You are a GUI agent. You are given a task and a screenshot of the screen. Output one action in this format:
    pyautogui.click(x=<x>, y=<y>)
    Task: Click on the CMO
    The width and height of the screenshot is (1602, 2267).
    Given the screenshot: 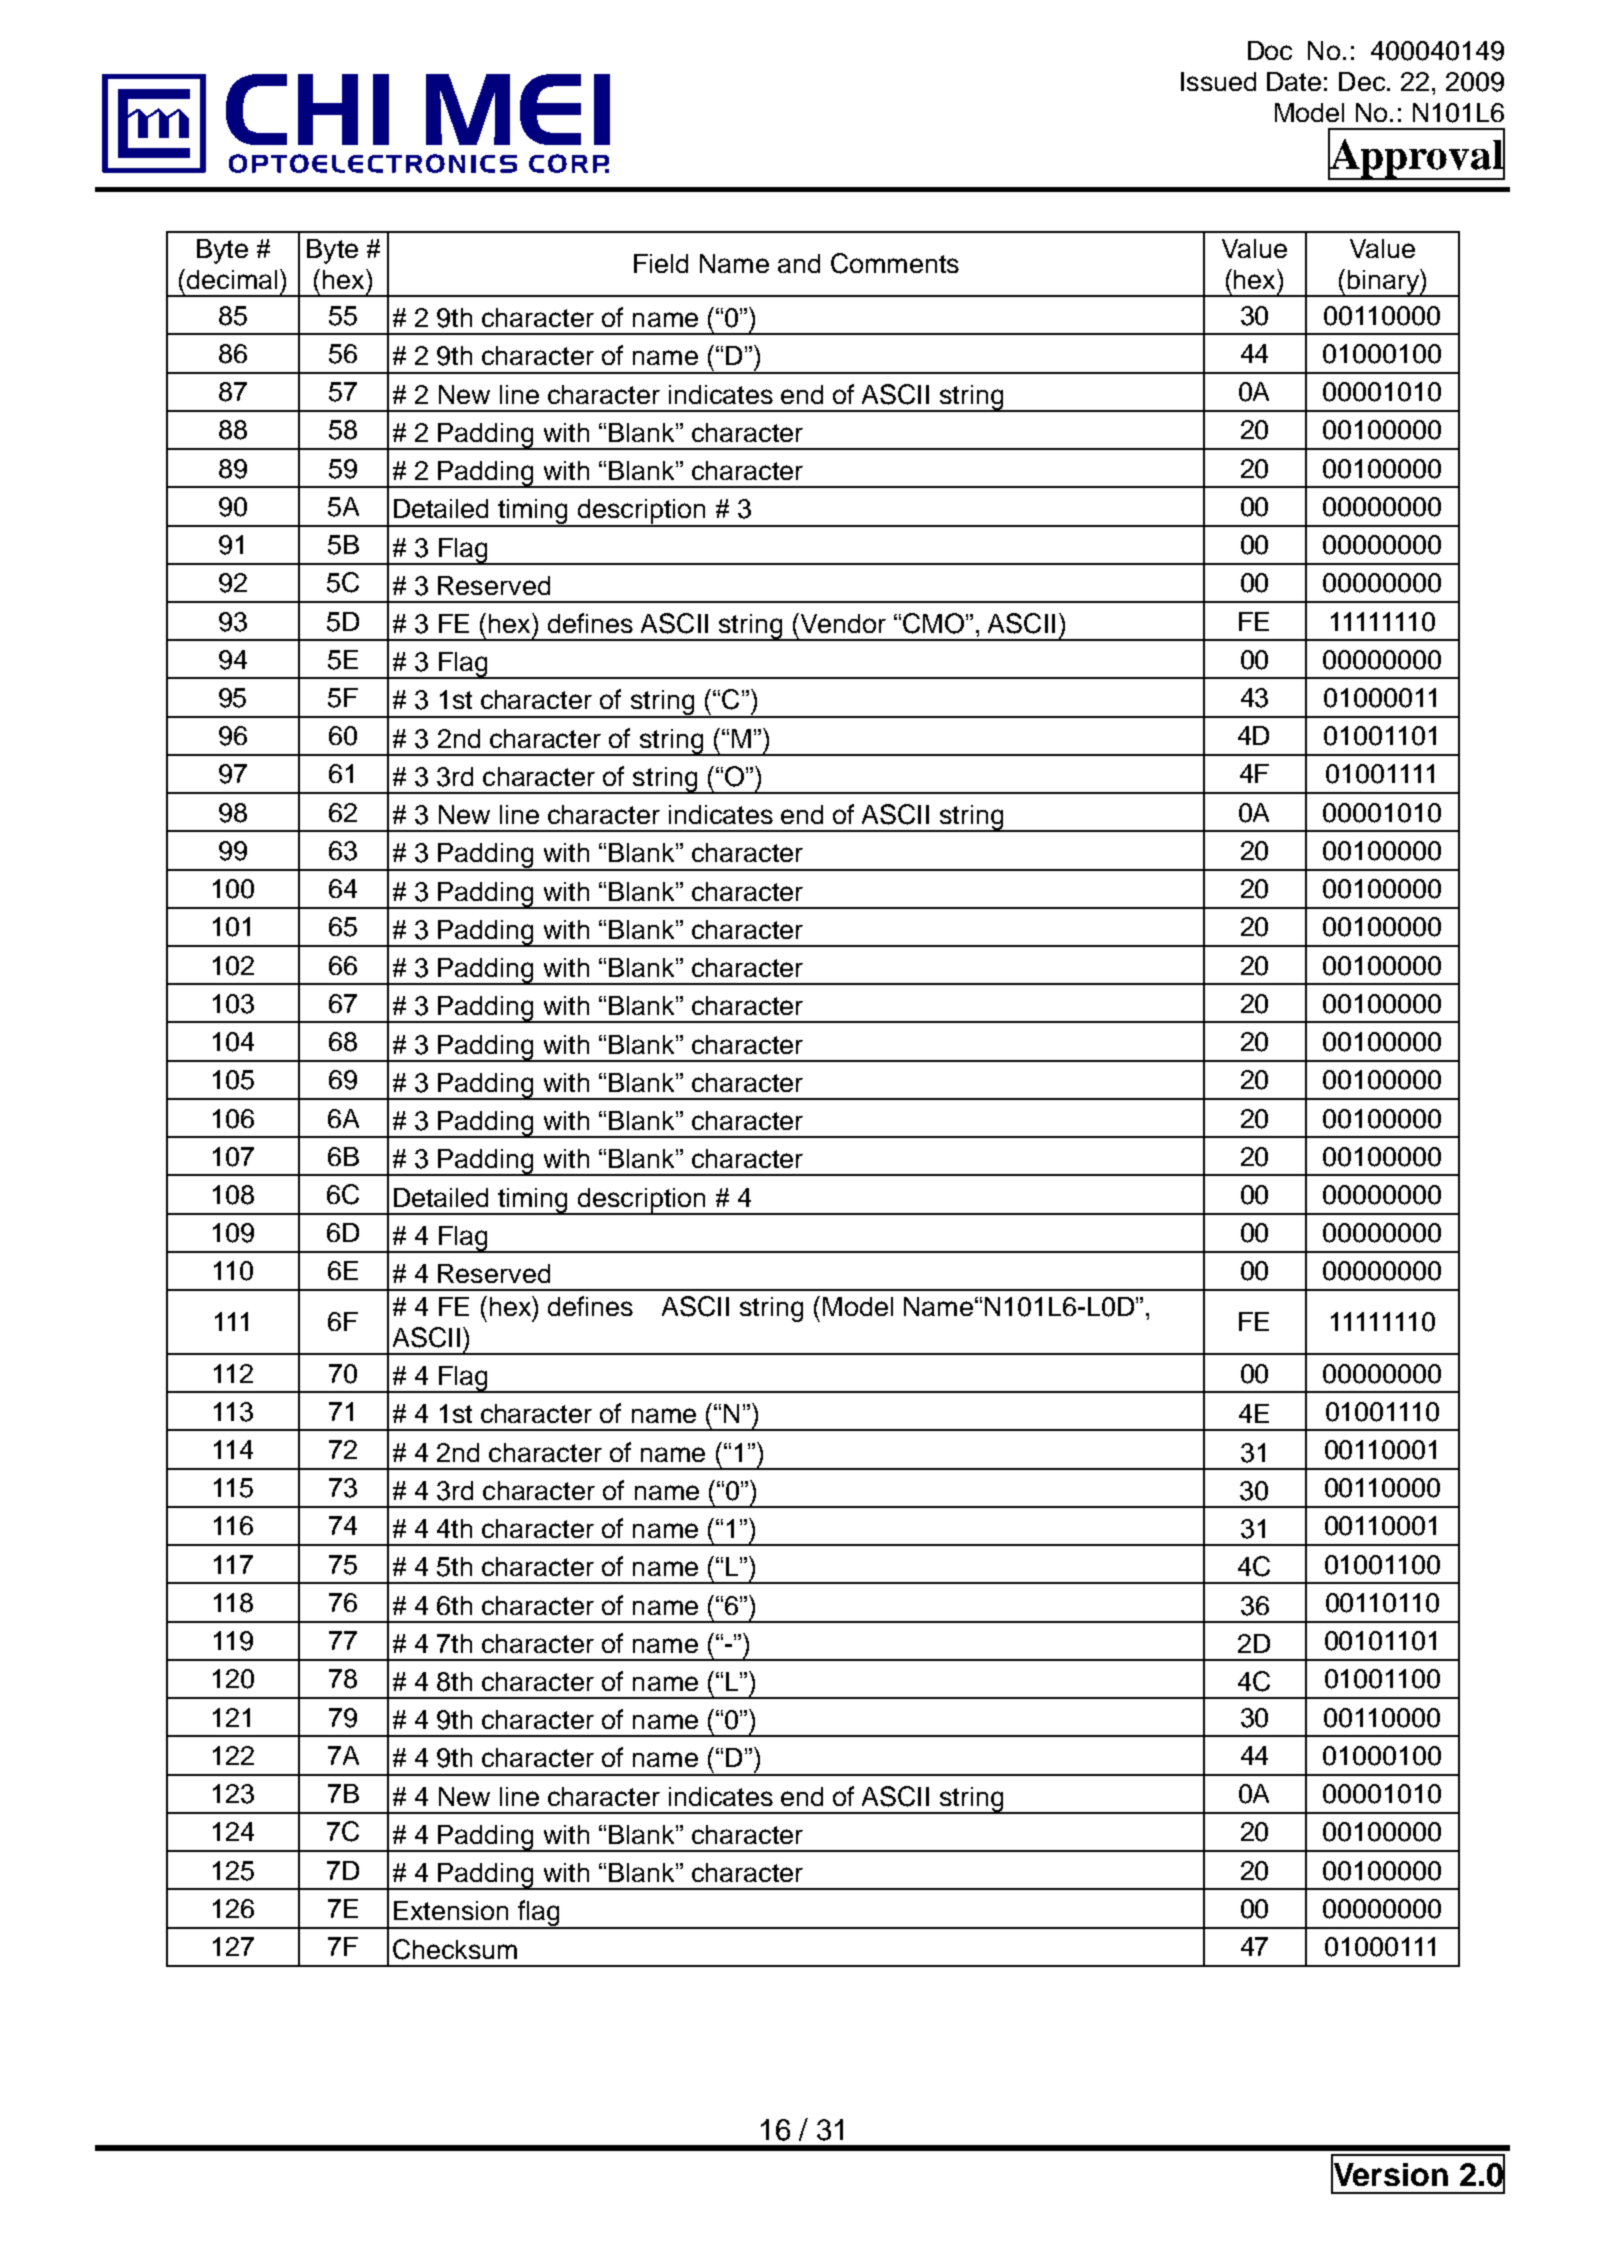 What is the action you would take?
    pyautogui.click(x=933, y=623)
